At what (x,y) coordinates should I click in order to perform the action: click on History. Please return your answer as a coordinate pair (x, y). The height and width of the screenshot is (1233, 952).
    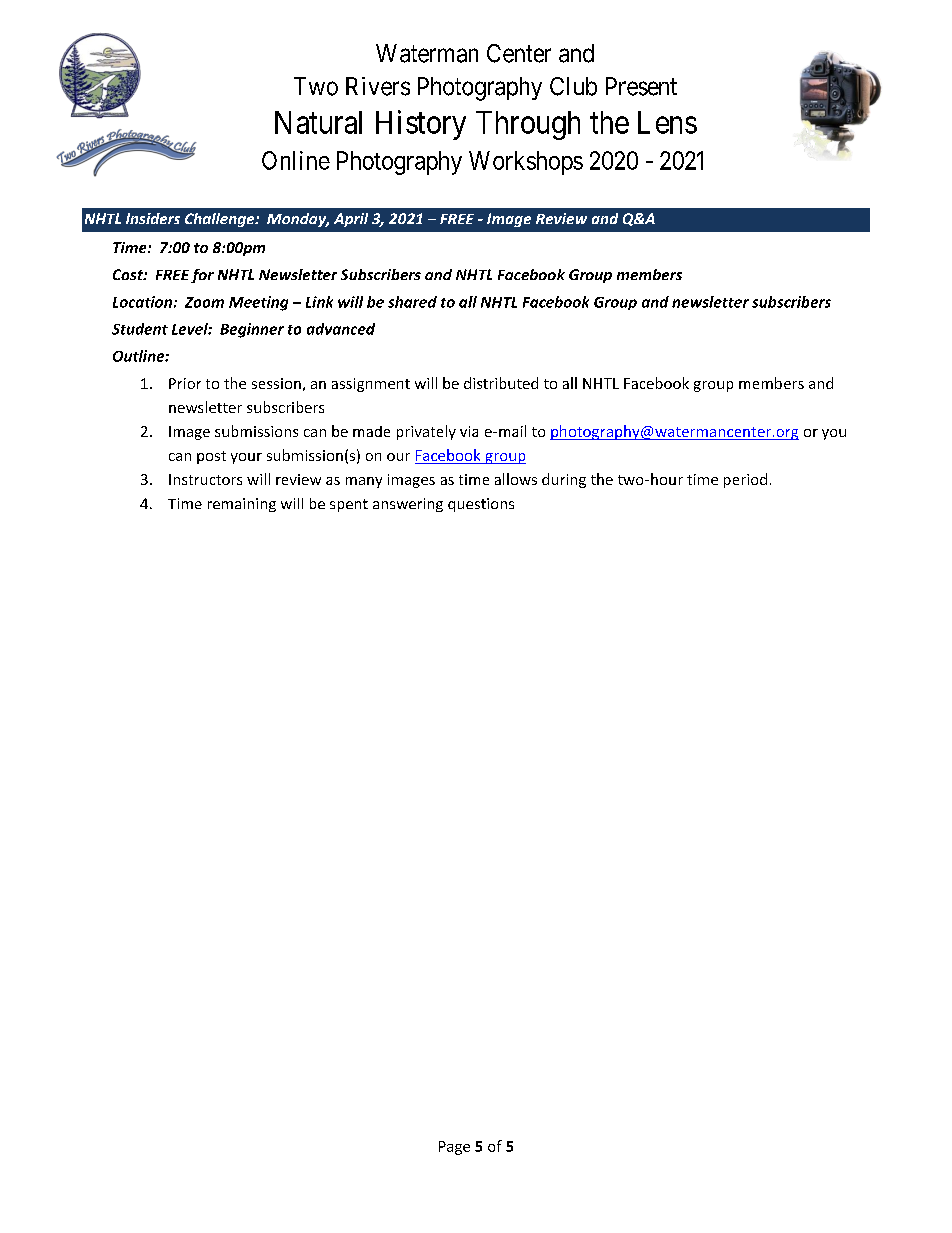
    Looking at the image, I should click on (421, 125).
